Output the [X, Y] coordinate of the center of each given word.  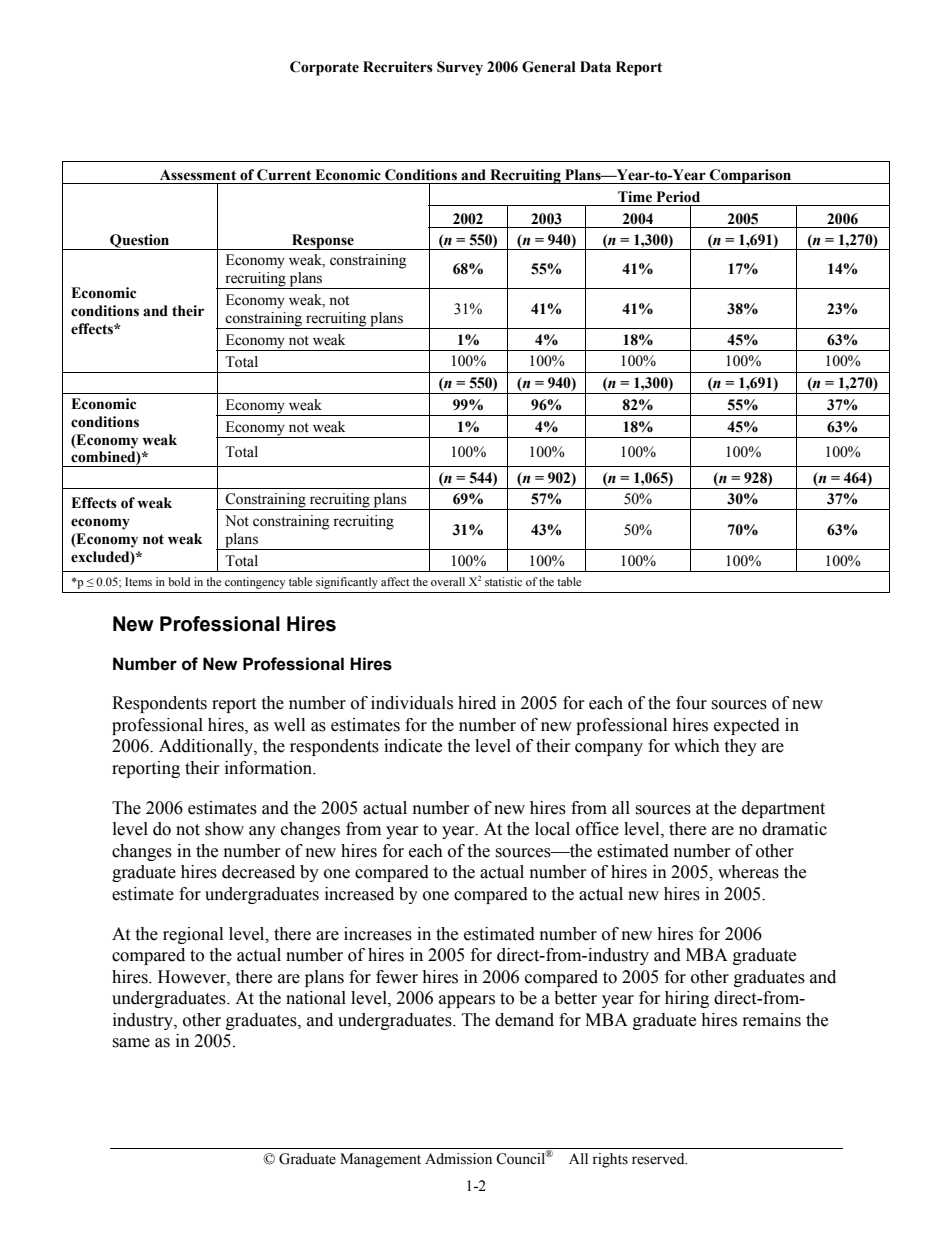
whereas [748, 872]
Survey [460, 68]
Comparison [751, 176]
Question [140, 242]
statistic [503, 581]
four [691, 703]
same [131, 1043]
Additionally [207, 747]
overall [448, 581]
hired [477, 703]
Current [284, 175]
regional [193, 935]
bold [179, 581]
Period [678, 197]
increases [378, 934]
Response [323, 242]
